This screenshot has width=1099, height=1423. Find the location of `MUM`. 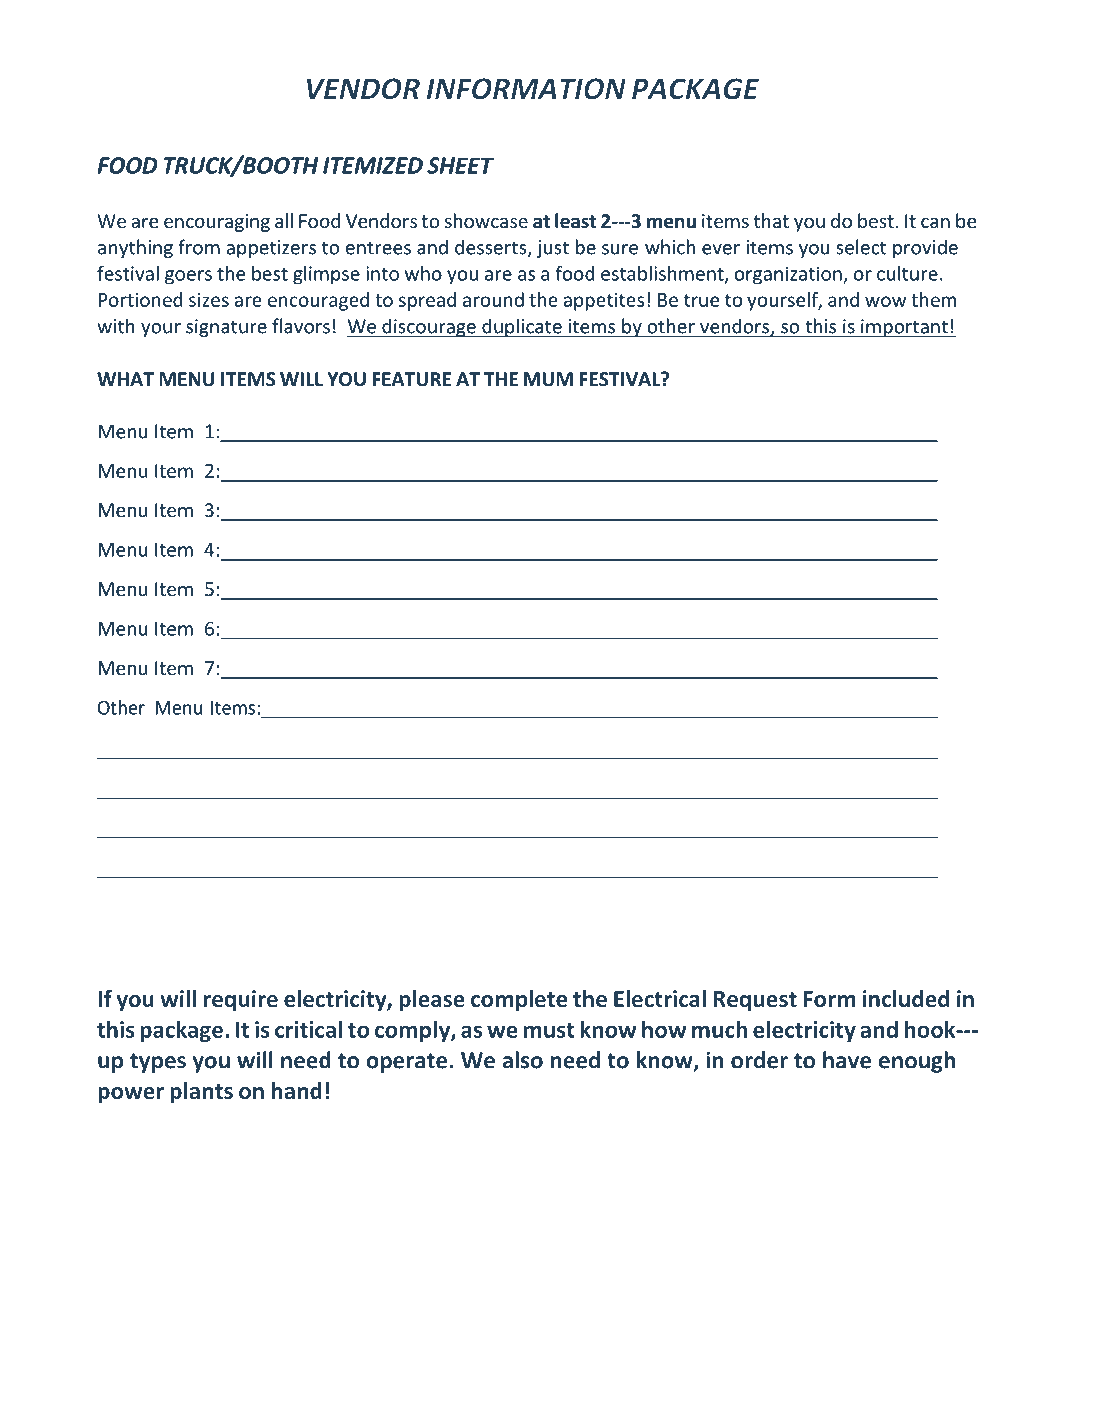

MUM is located at coordinates (548, 379).
